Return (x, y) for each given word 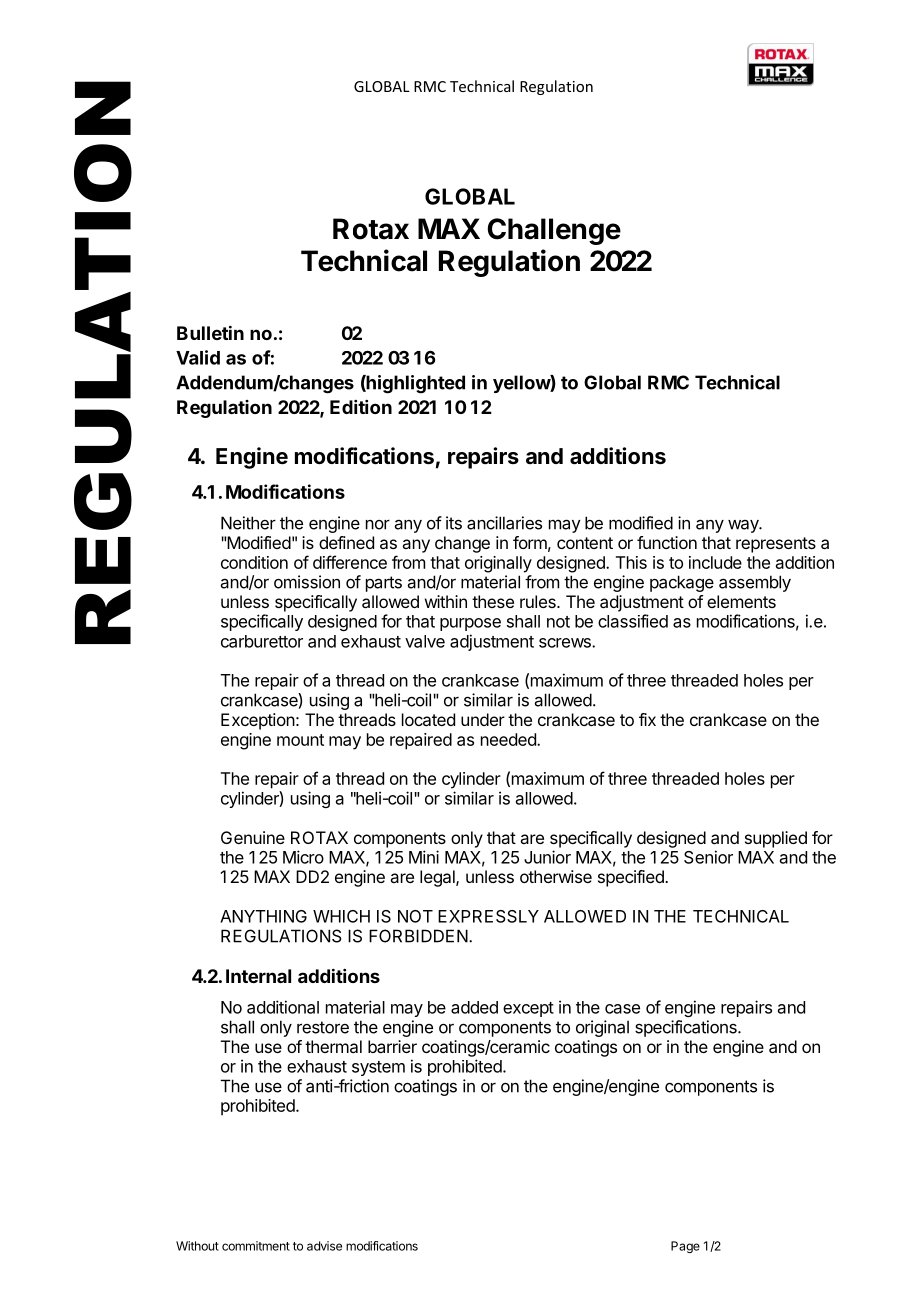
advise (324, 1246)
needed (509, 739)
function (667, 542)
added (474, 1007)
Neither (248, 523)
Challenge (554, 231)
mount (300, 740)
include (715, 562)
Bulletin (210, 332)
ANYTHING (263, 916)
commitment (256, 1246)
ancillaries (504, 523)
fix (647, 719)
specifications (687, 1028)
